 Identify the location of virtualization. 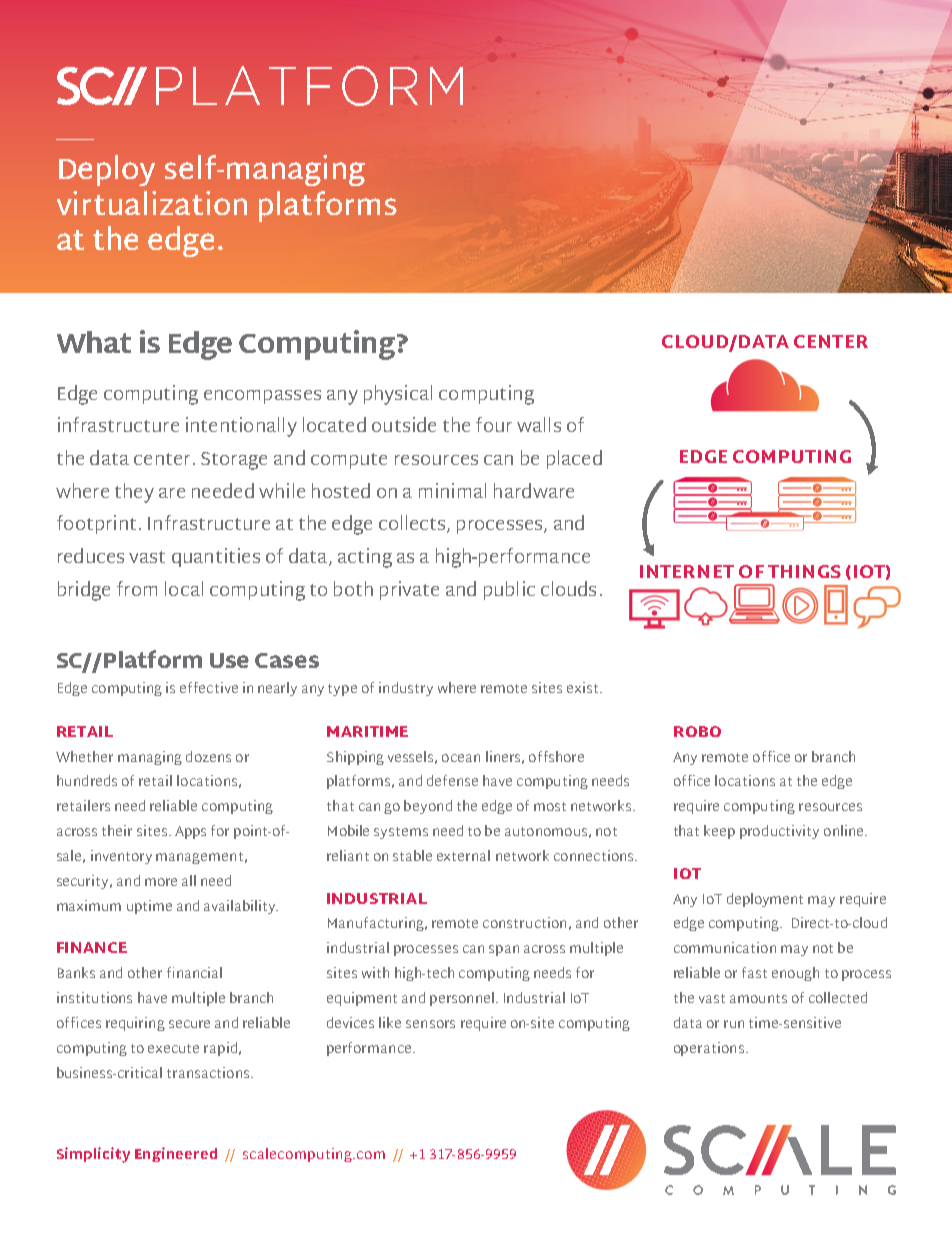
(152, 203).
